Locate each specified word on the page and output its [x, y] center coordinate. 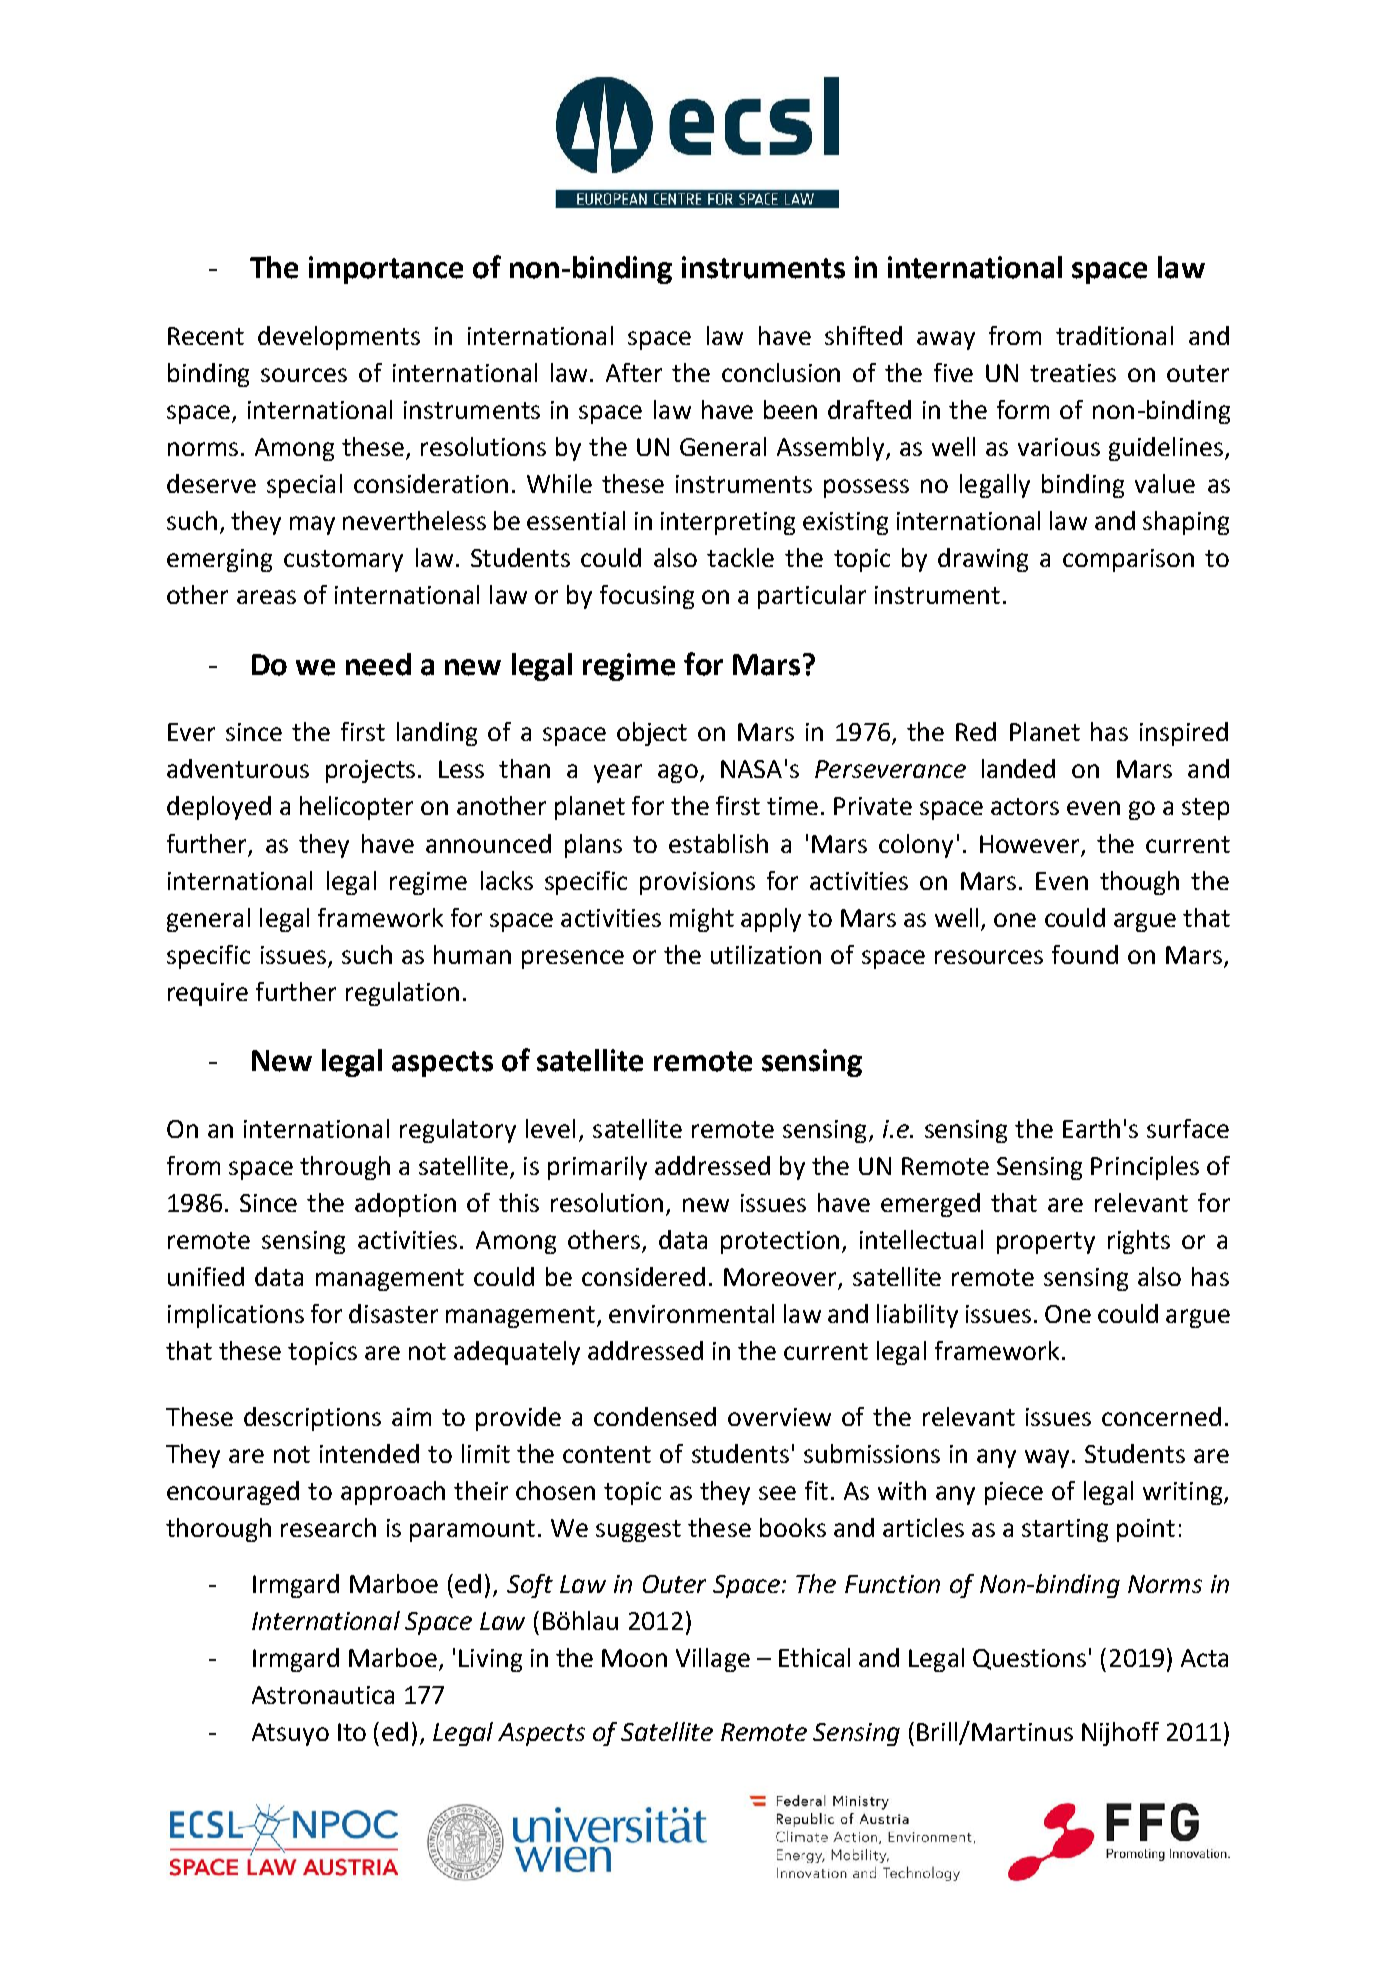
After [634, 372]
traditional [1114, 335]
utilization [766, 954]
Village [713, 1660]
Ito [352, 1732]
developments [339, 338]
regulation [402, 994]
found [1085, 954]
